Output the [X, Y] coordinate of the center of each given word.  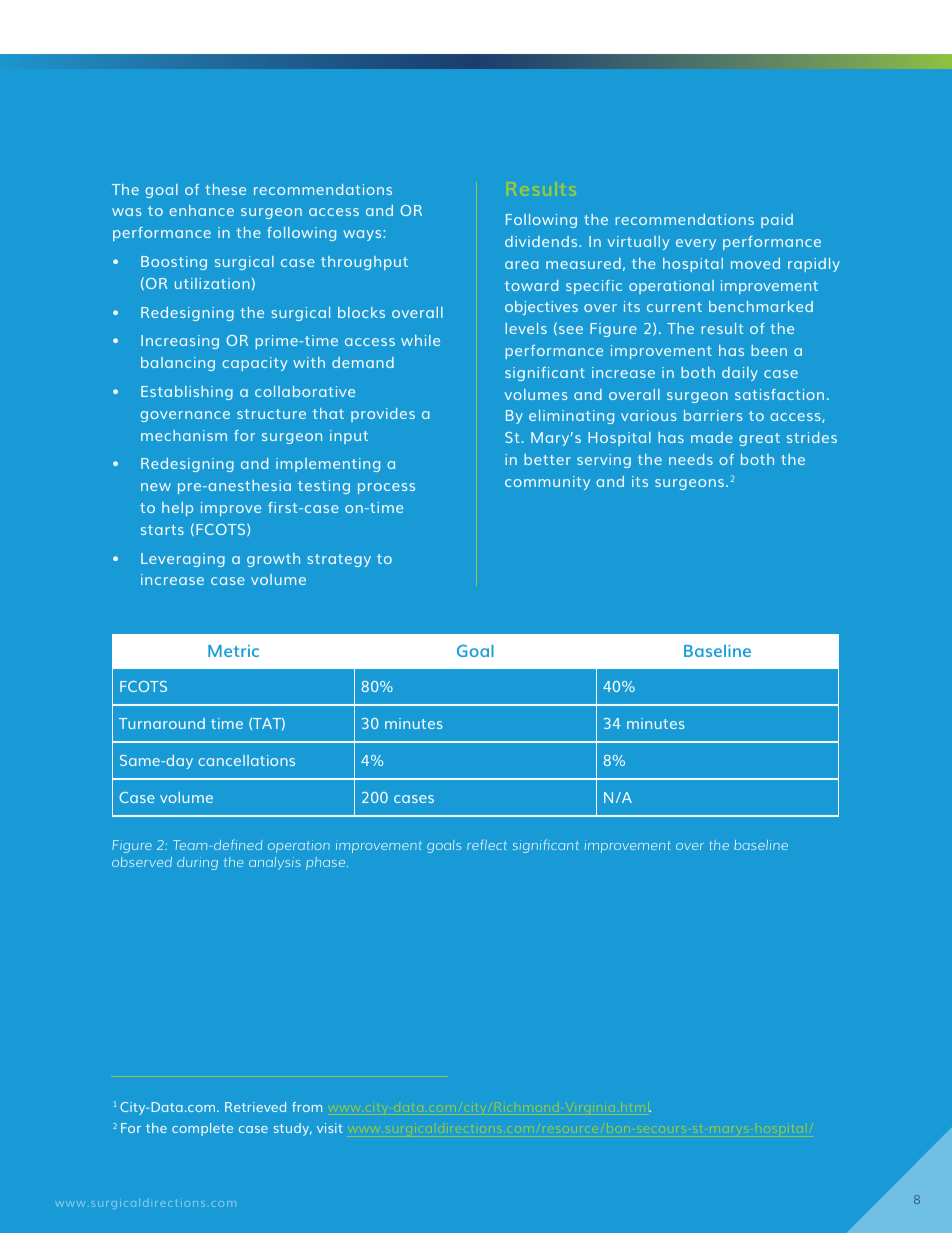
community [547, 483]
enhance [201, 210]
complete [202, 1129]
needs [691, 459]
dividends [542, 241]
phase [327, 863]
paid [777, 221]
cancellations [246, 760]
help [177, 509]
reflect [487, 844]
